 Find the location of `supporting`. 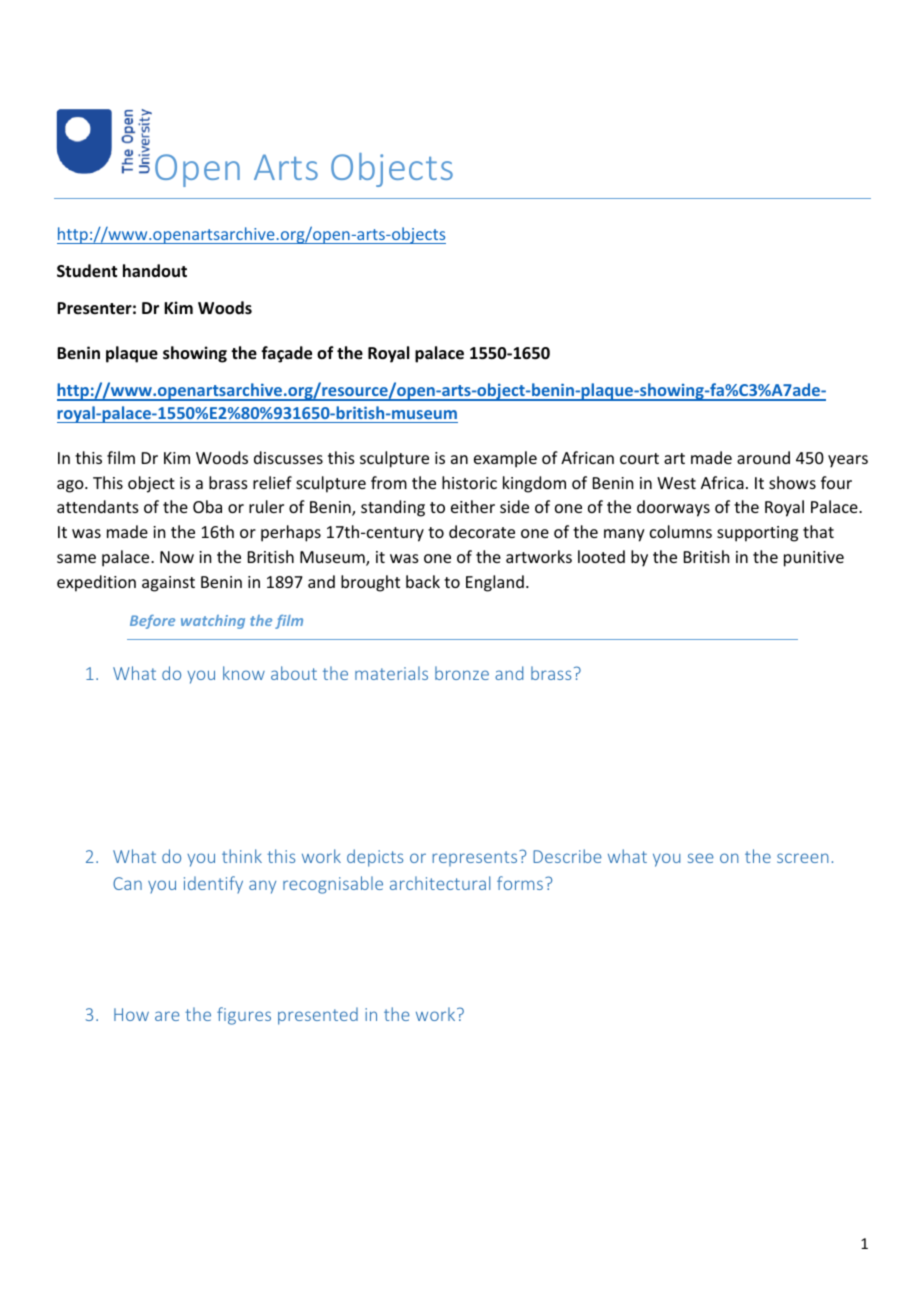

supporting is located at coordinates (757, 534).
